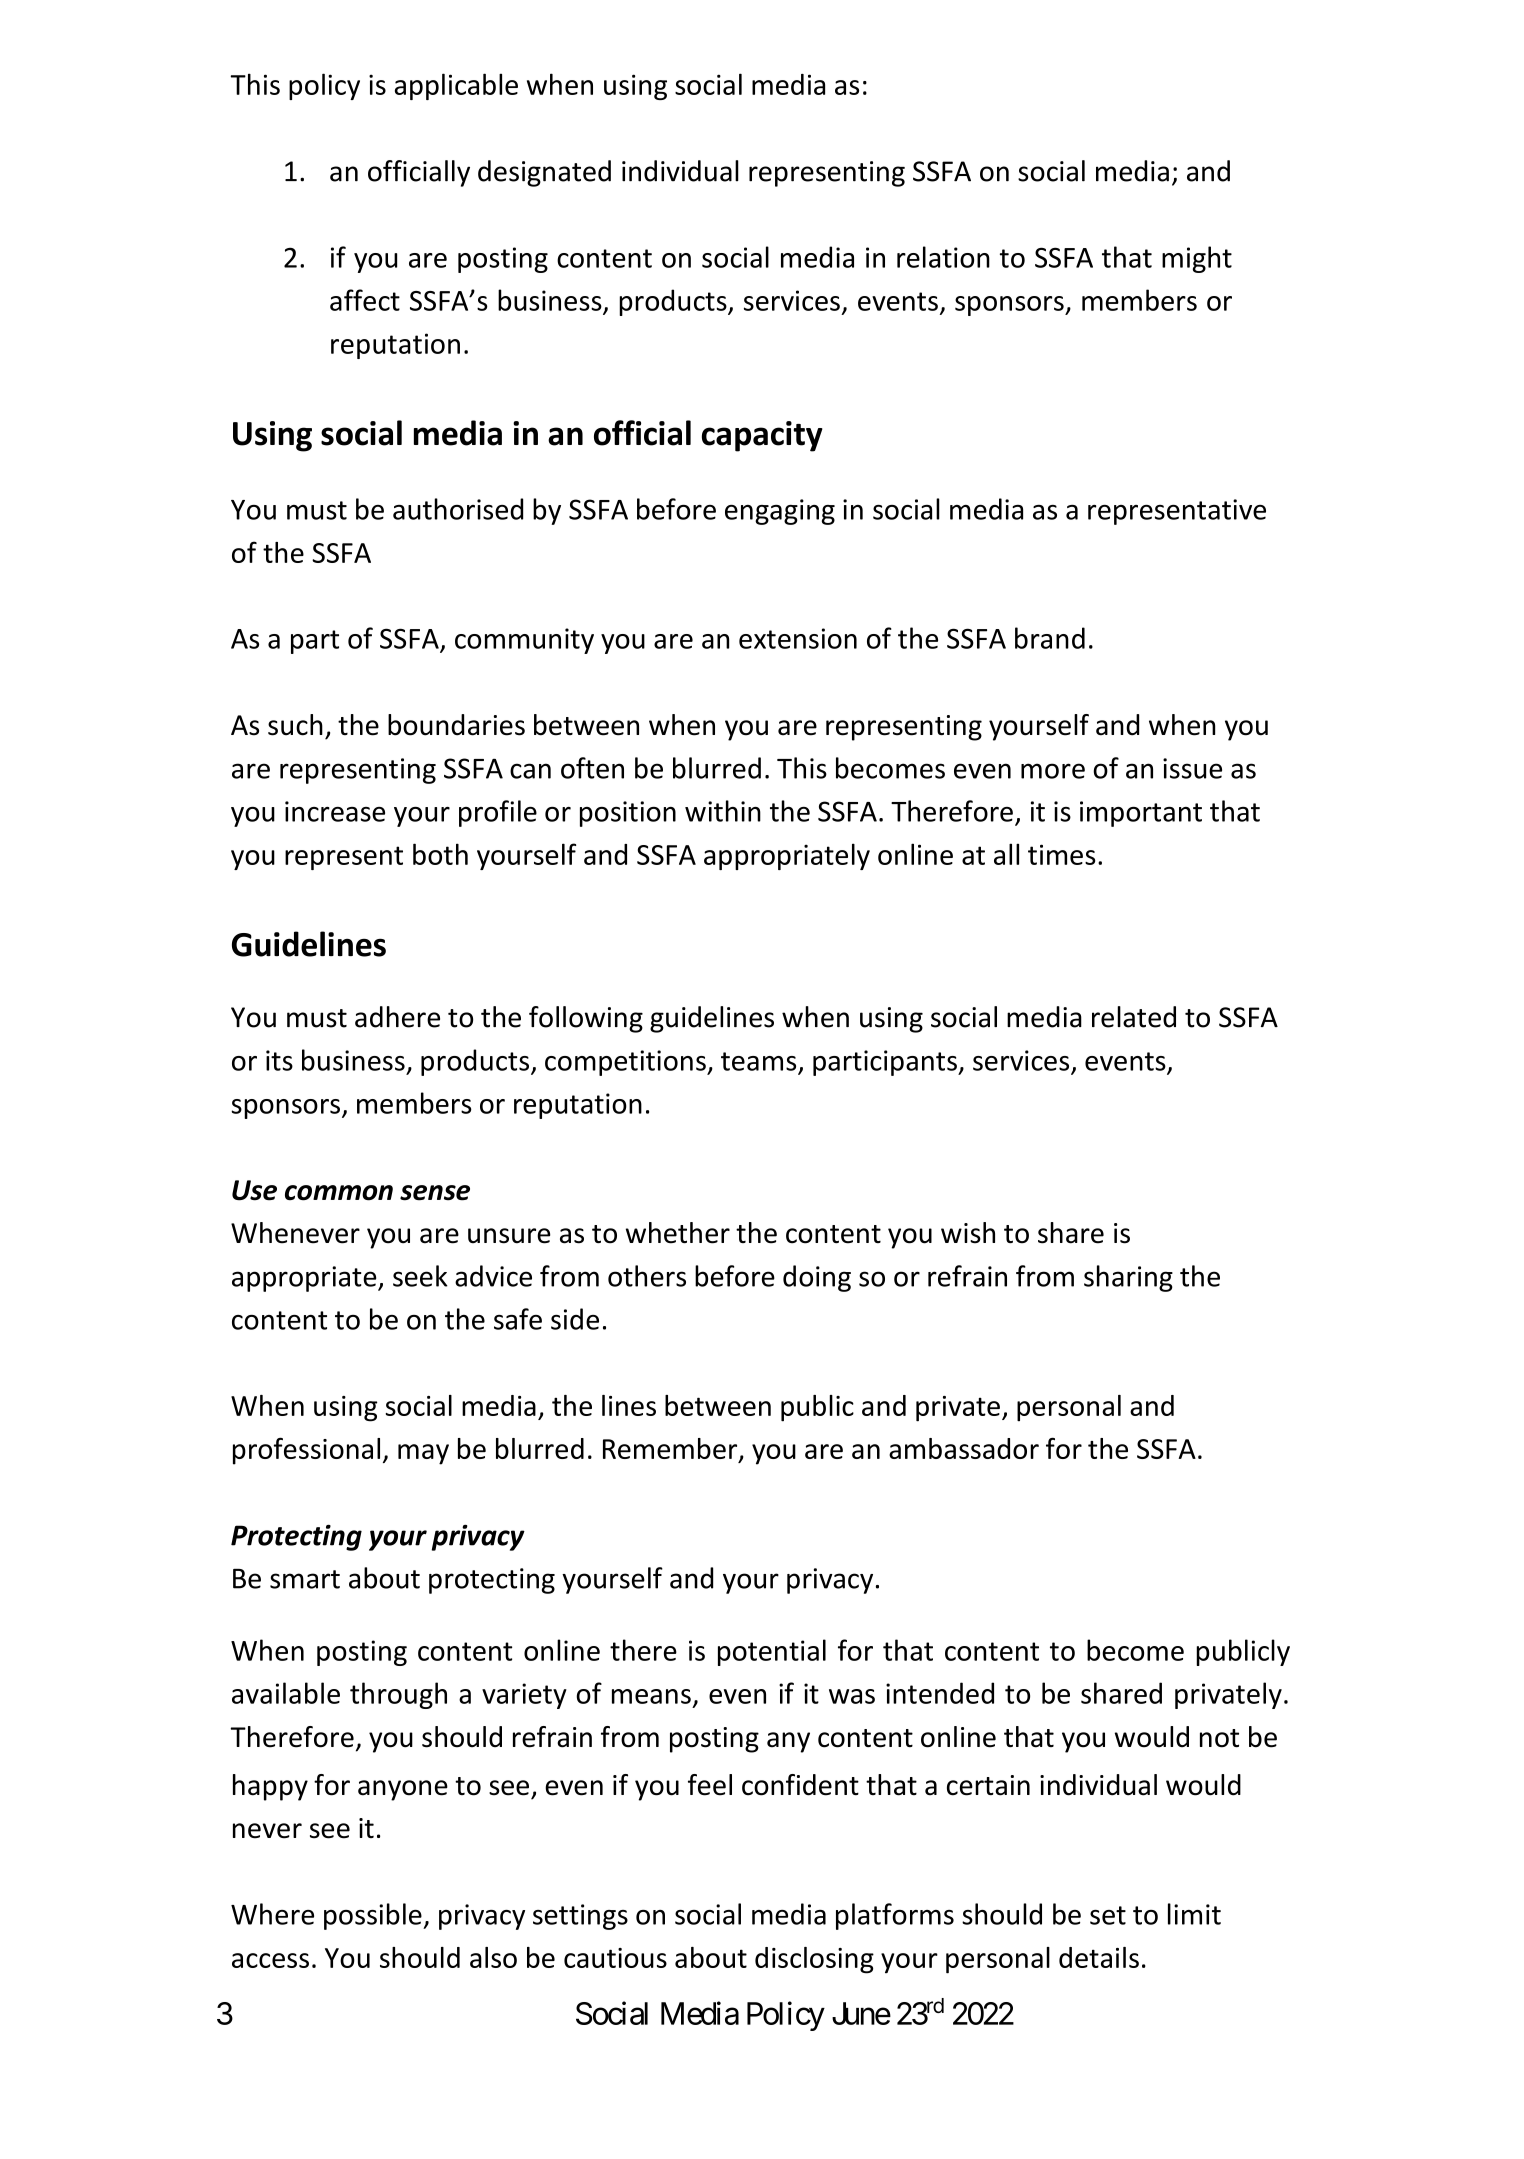  What do you see at coordinates (1197, 259) in the screenshot?
I see `might` at bounding box center [1197, 259].
